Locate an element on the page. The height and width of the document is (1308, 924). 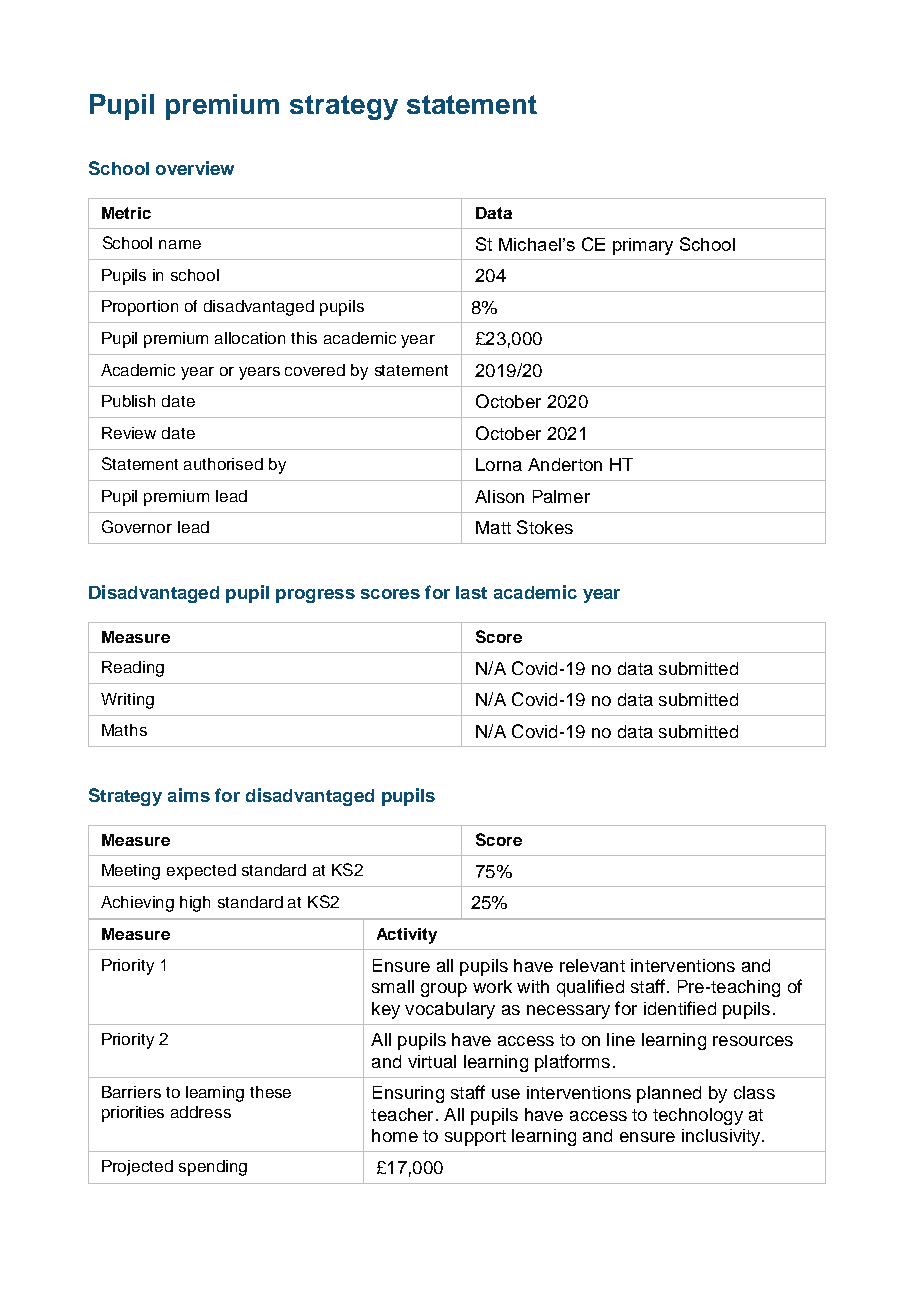
Stokes is located at coordinates (545, 527).
